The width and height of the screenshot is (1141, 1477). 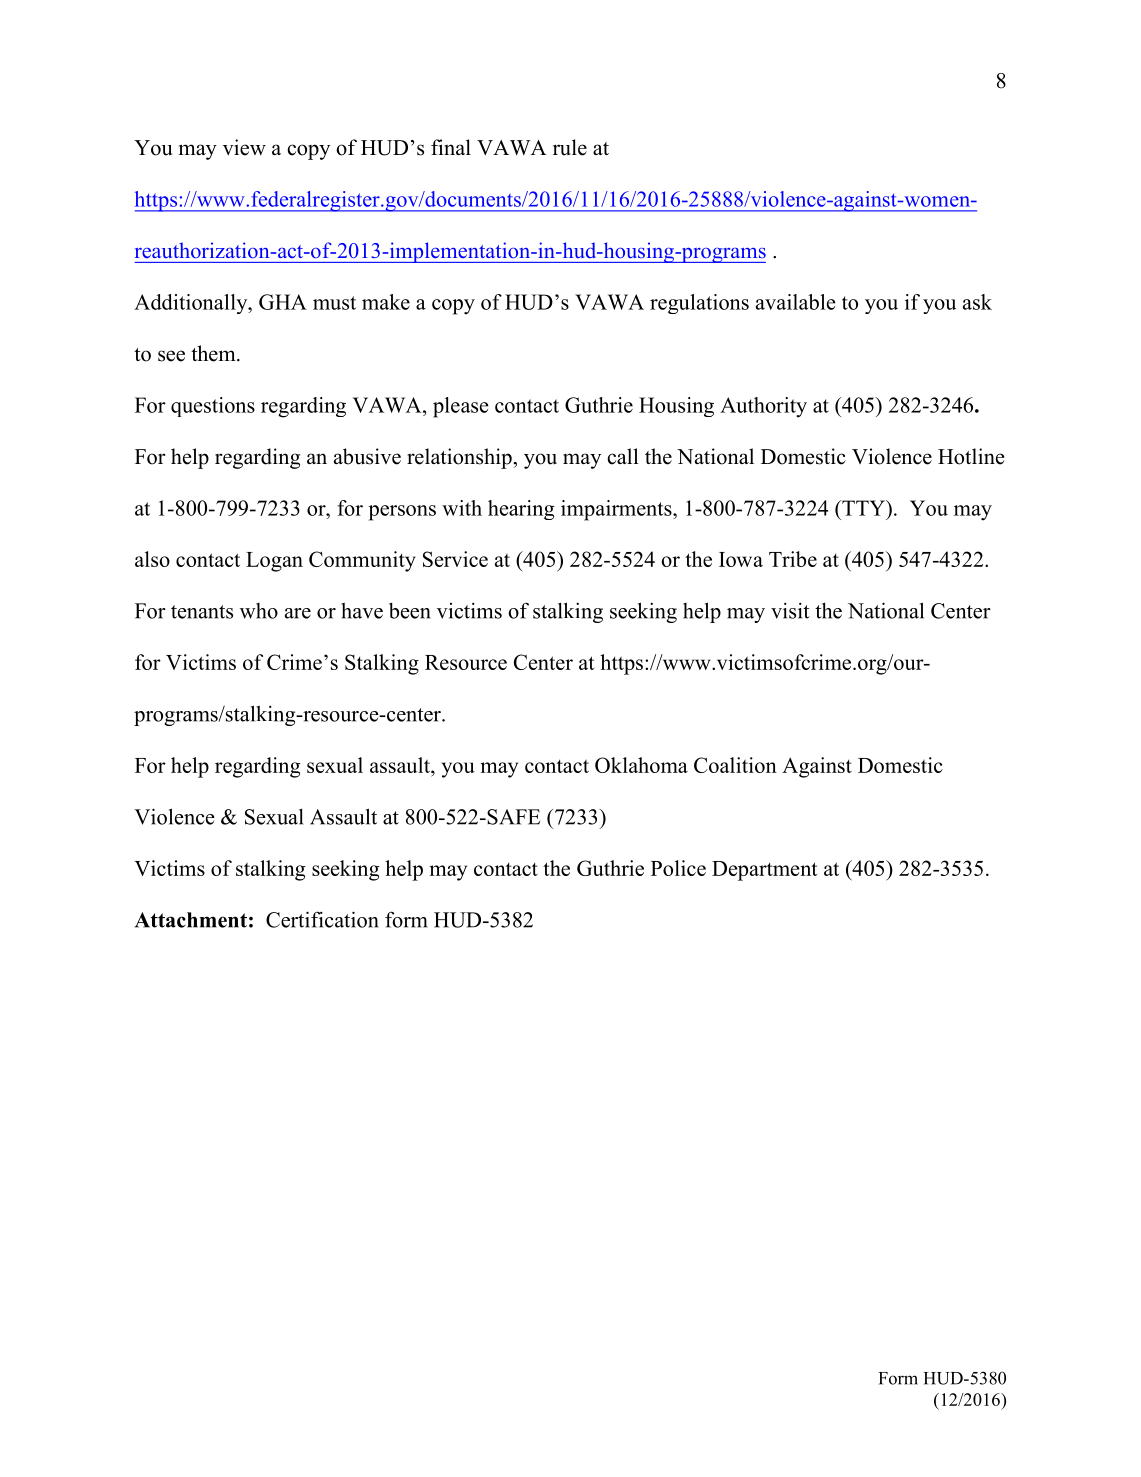 What do you see at coordinates (570, 147) in the screenshot?
I see `rule` at bounding box center [570, 147].
